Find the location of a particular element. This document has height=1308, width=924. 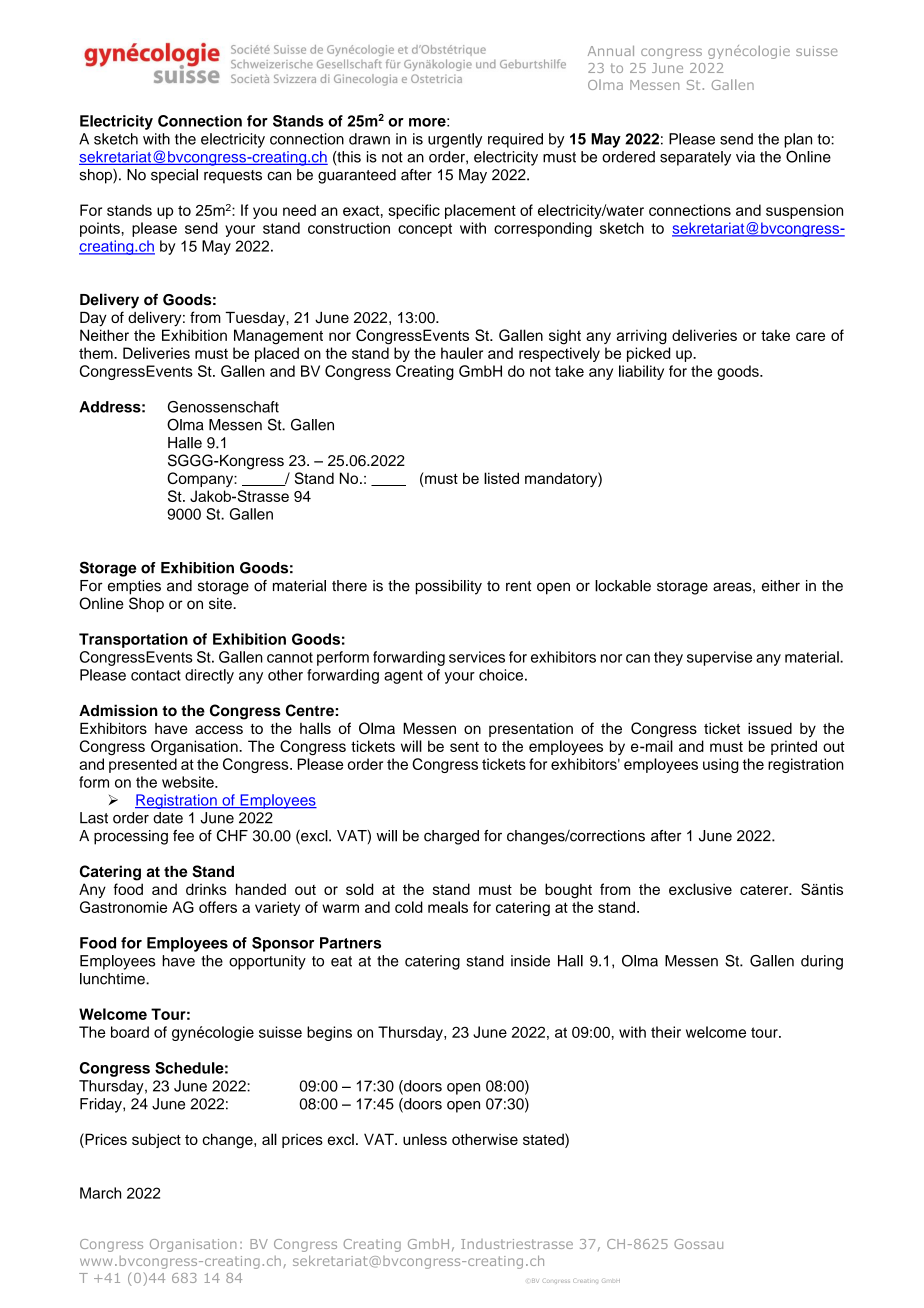

using is located at coordinates (721, 765).
